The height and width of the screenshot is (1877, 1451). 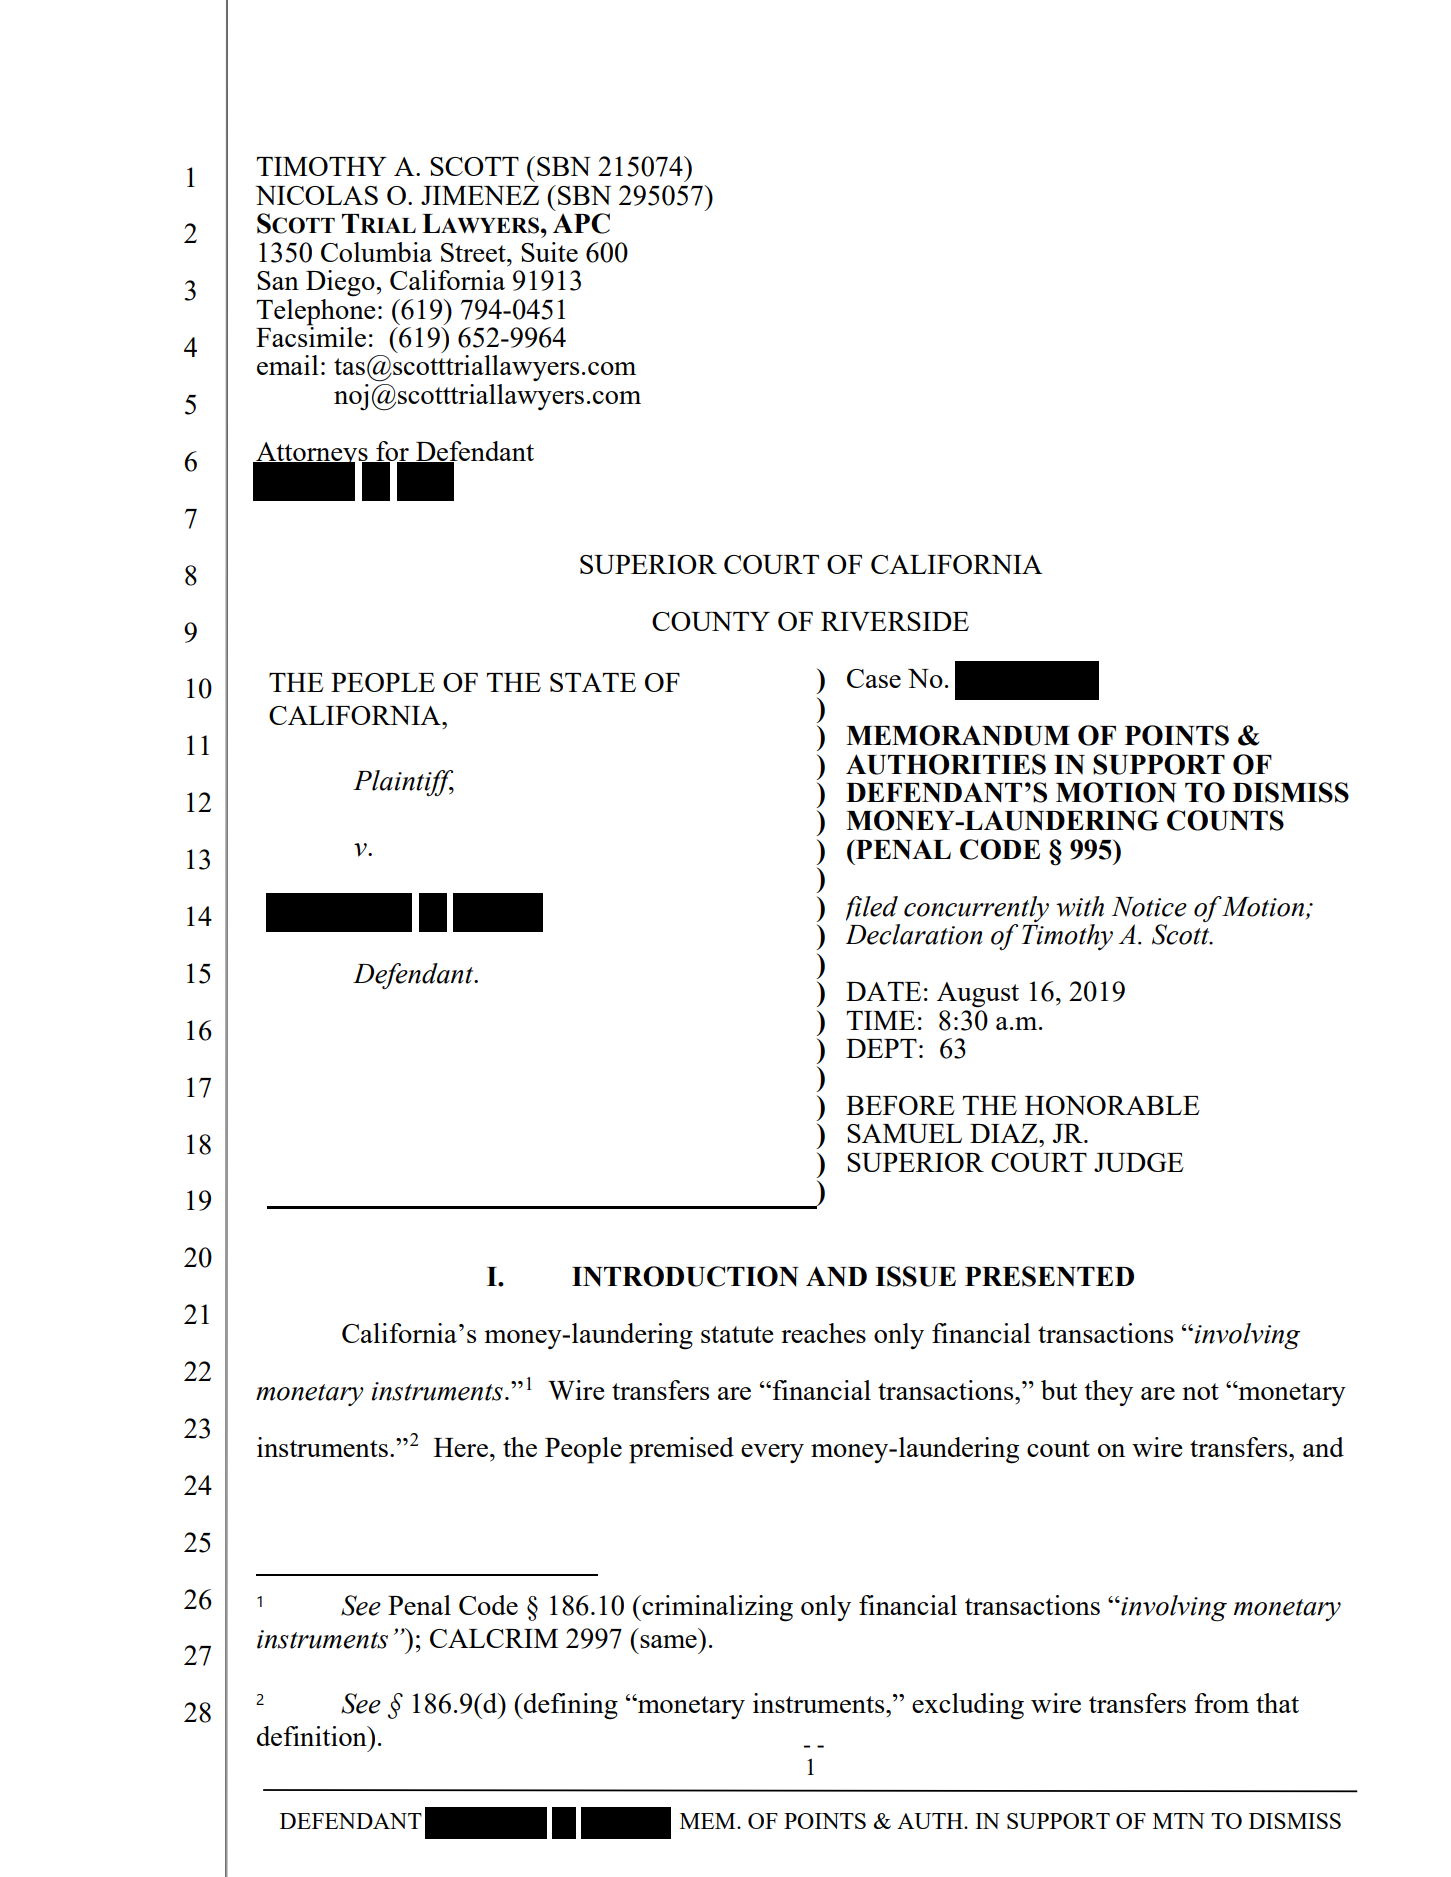 I want to click on RIVERSIDE, so click(x=895, y=621).
